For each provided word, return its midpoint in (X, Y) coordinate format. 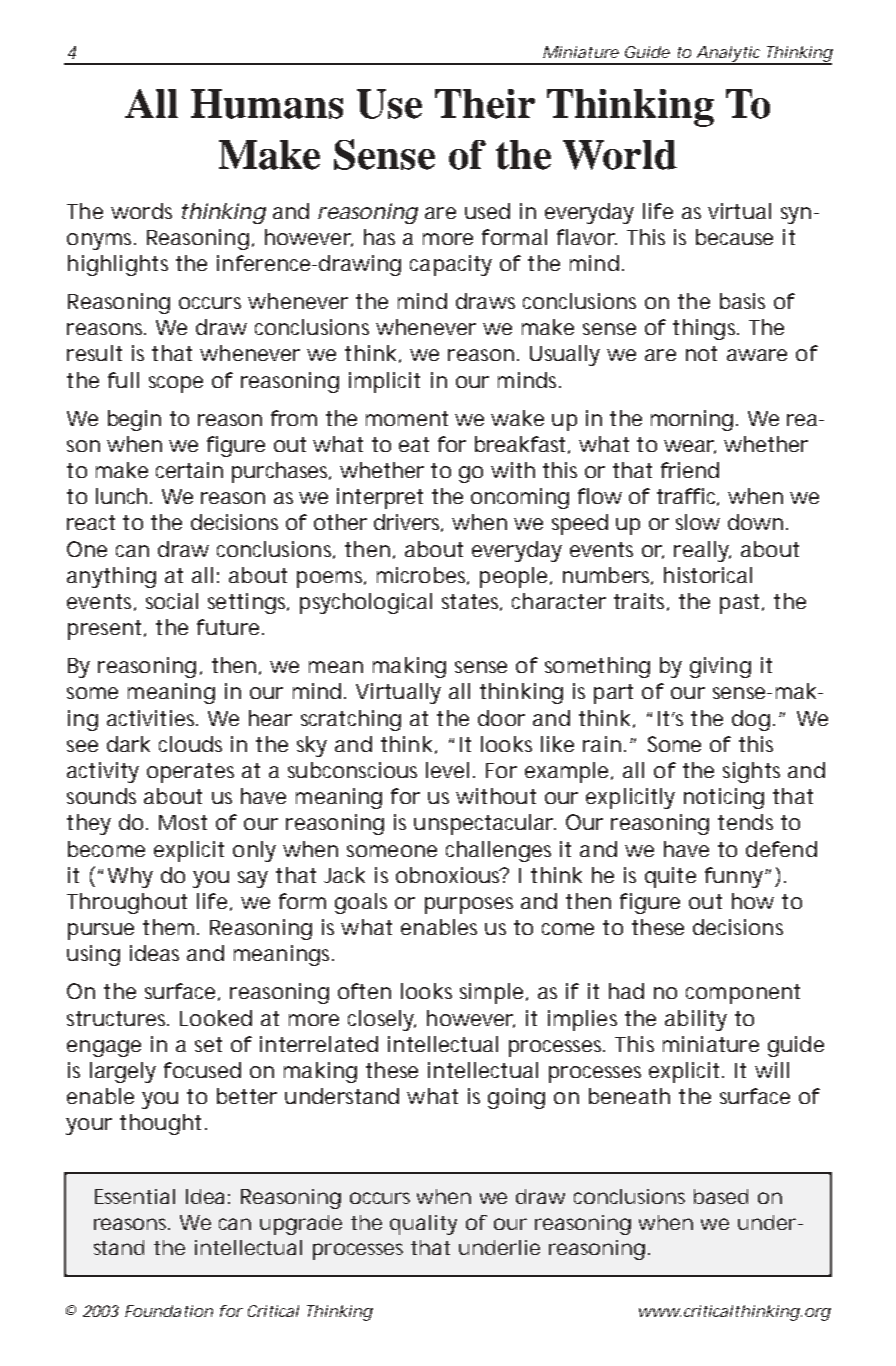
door (501, 718)
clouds (190, 744)
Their (485, 104)
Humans (267, 104)
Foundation (169, 1311)
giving (720, 667)
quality (423, 1225)
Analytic (728, 55)
